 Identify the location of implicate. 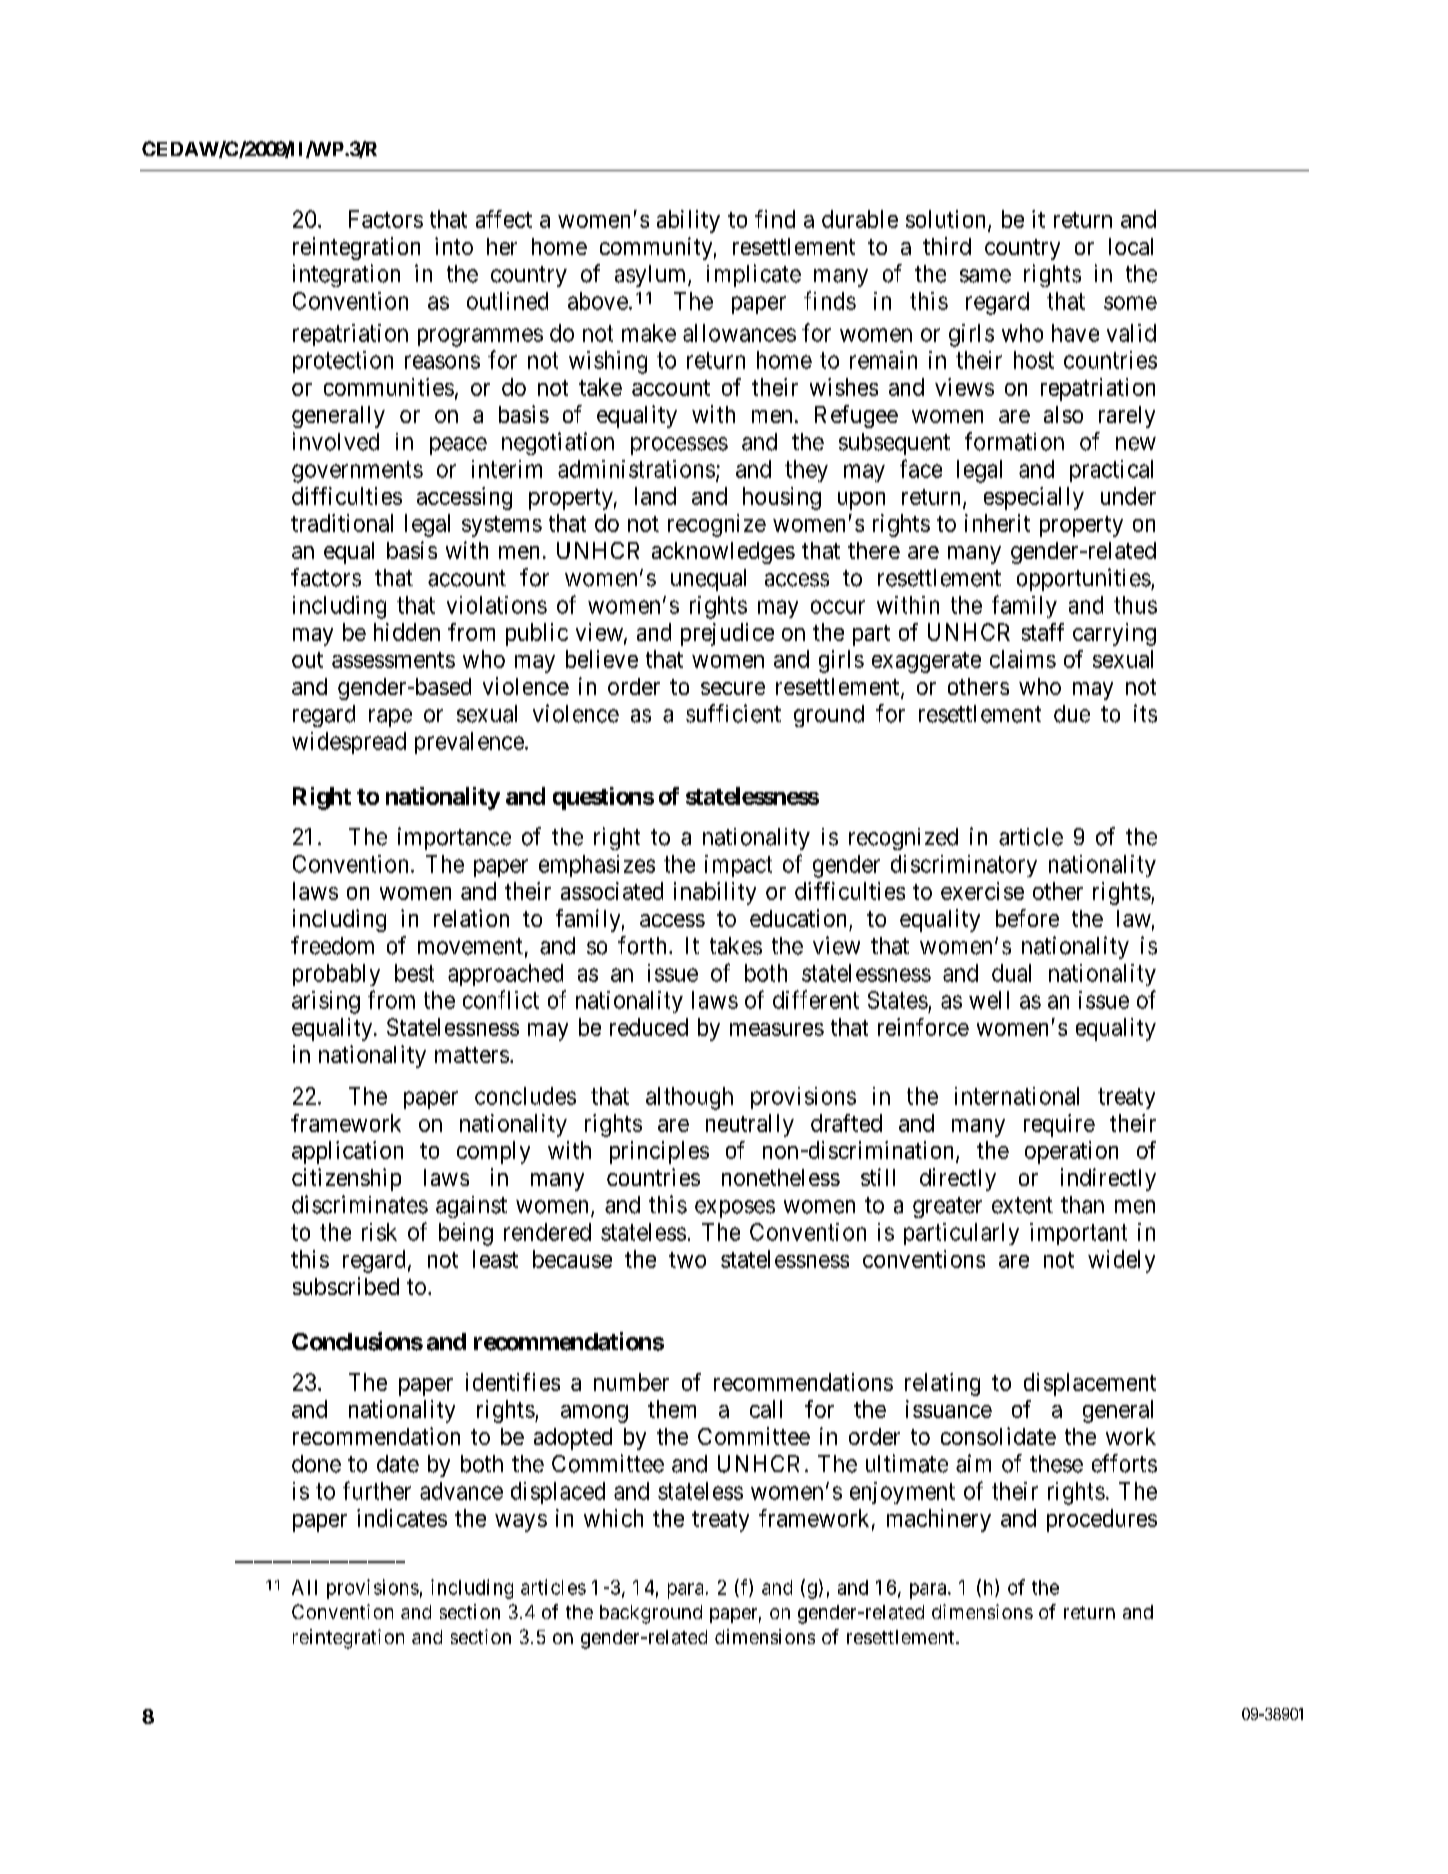
(754, 275).
